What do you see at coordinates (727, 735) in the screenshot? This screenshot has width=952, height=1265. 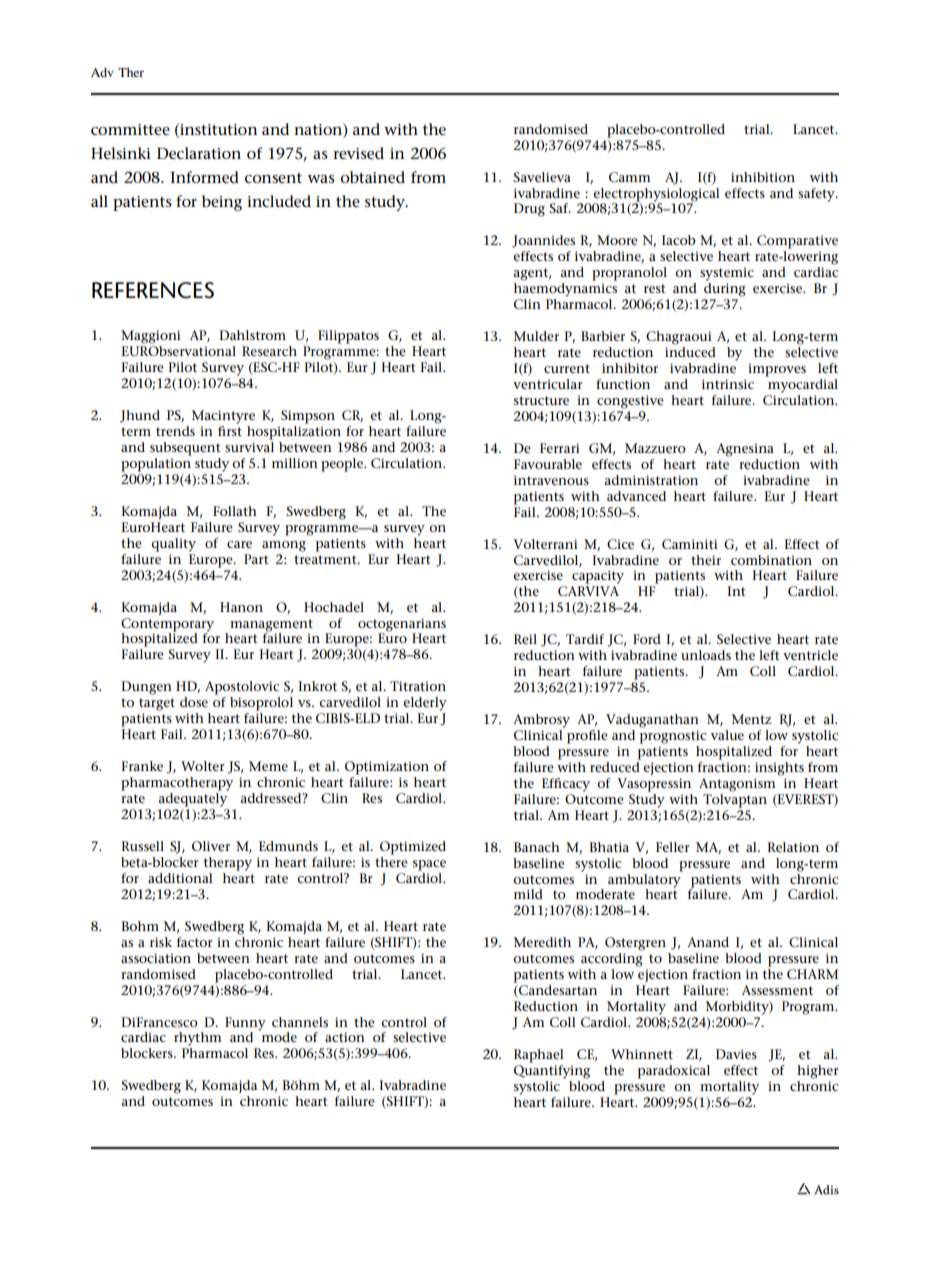 I see `value` at bounding box center [727, 735].
